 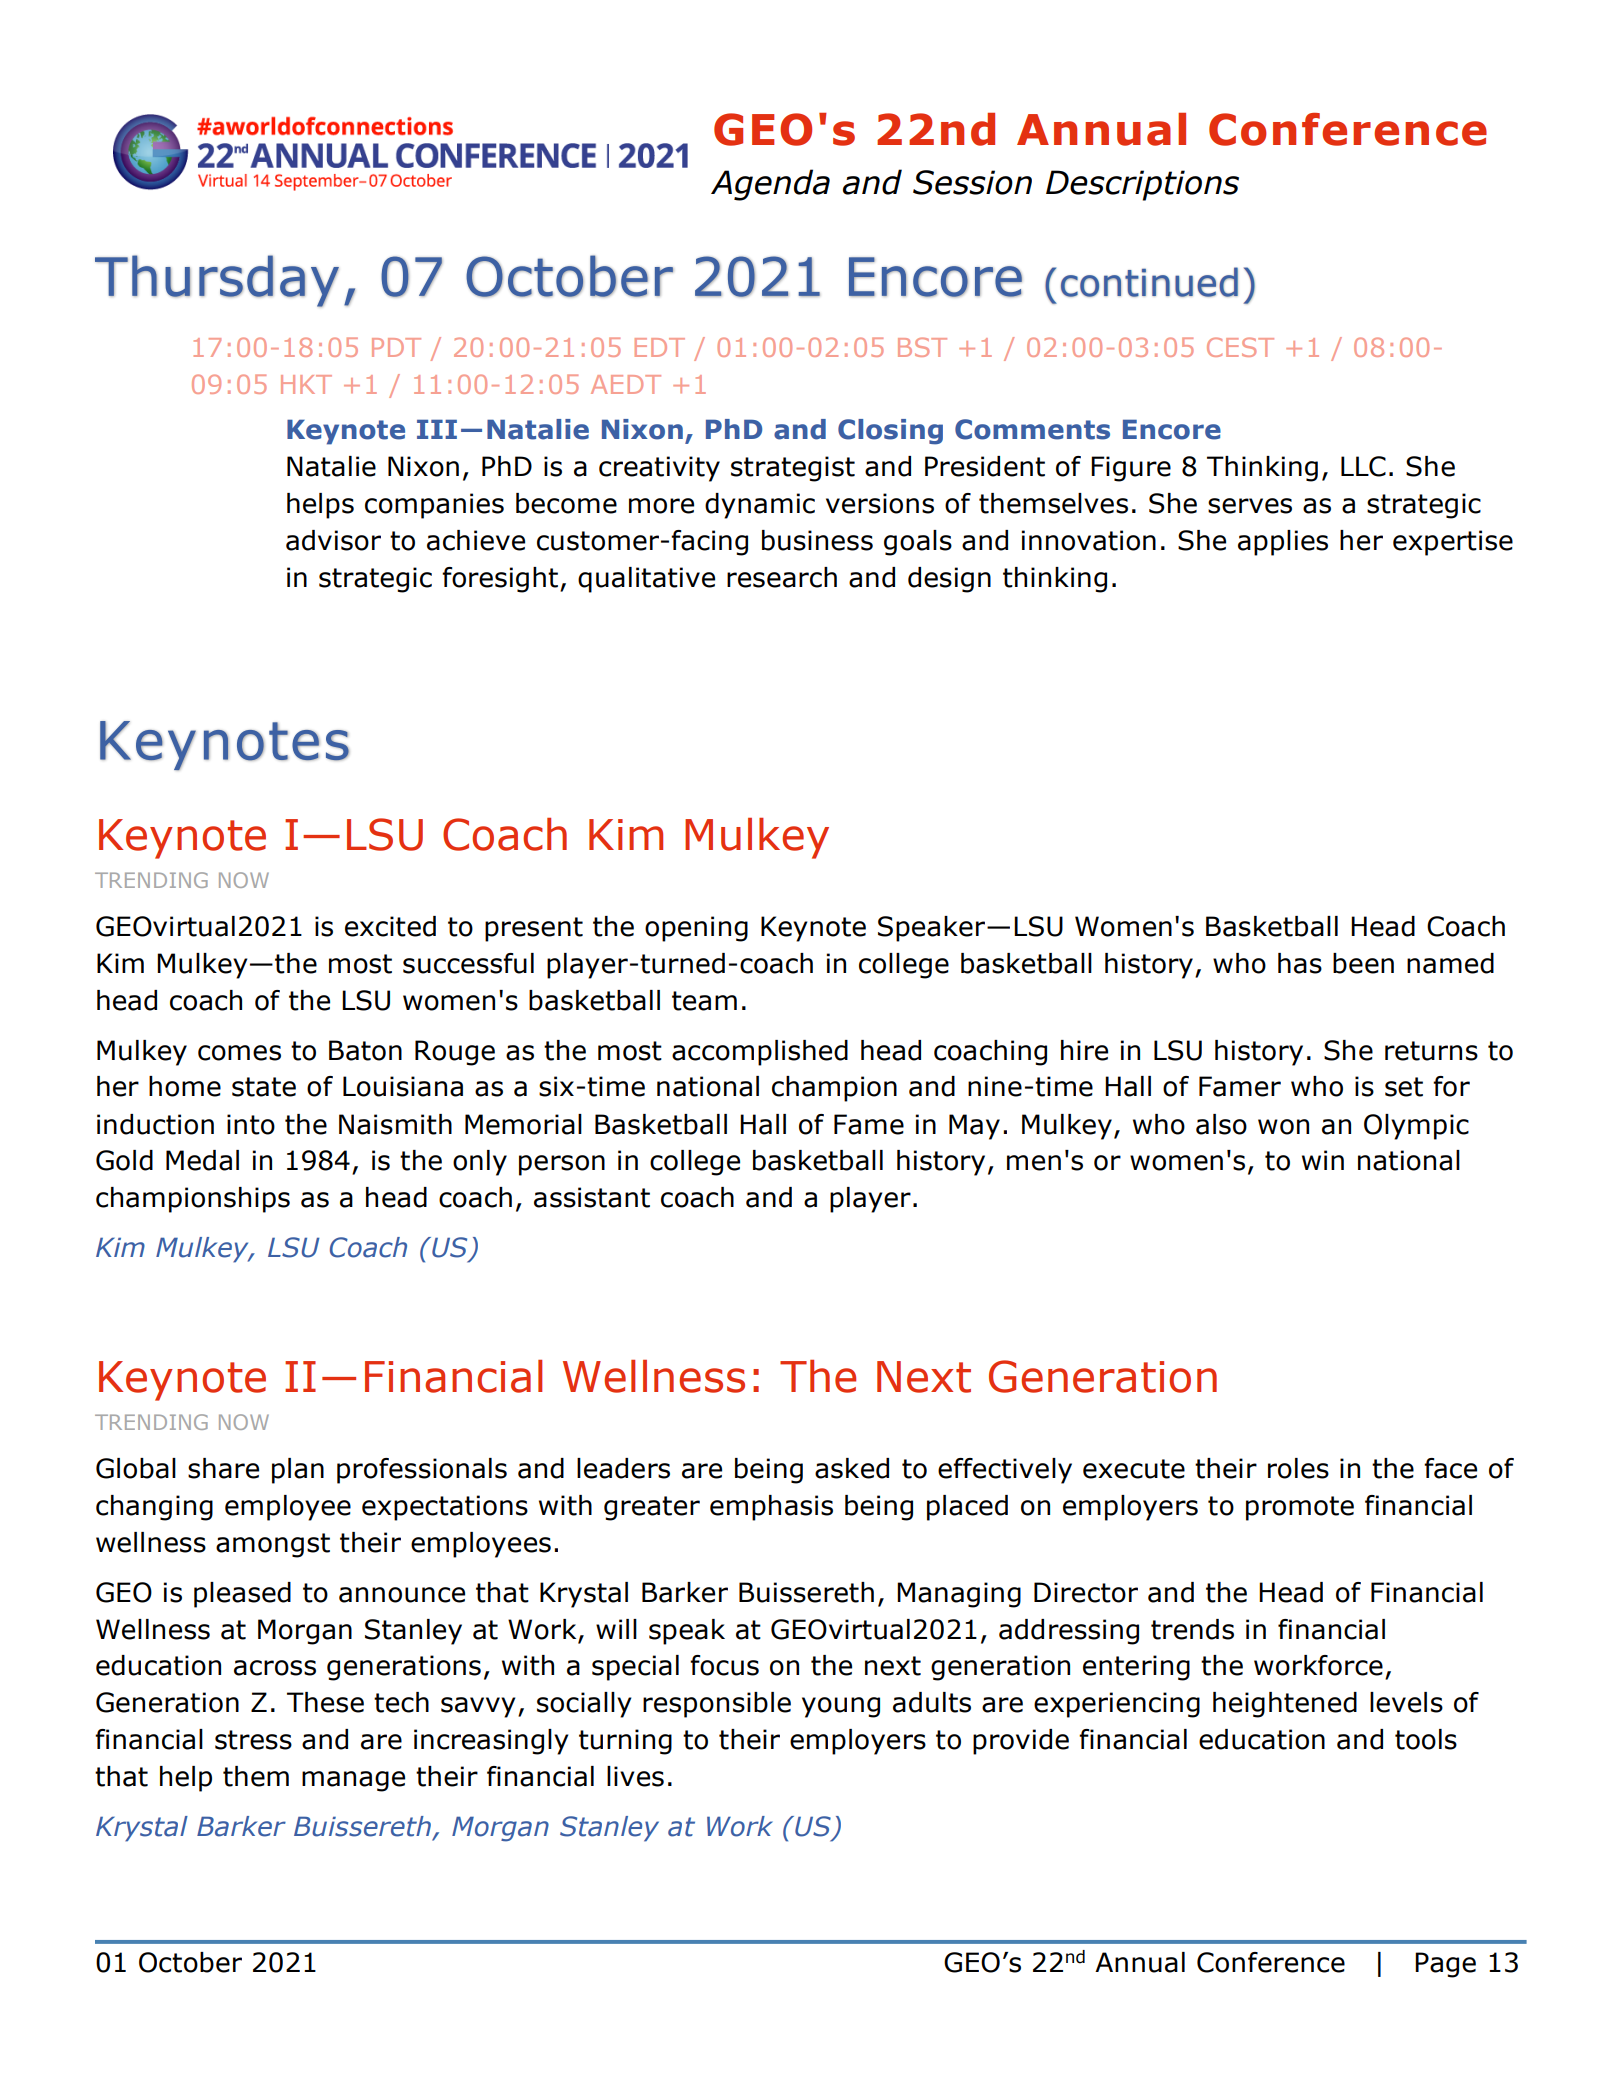 What do you see at coordinates (353, 1781) in the image?
I see `manage` at bounding box center [353, 1781].
